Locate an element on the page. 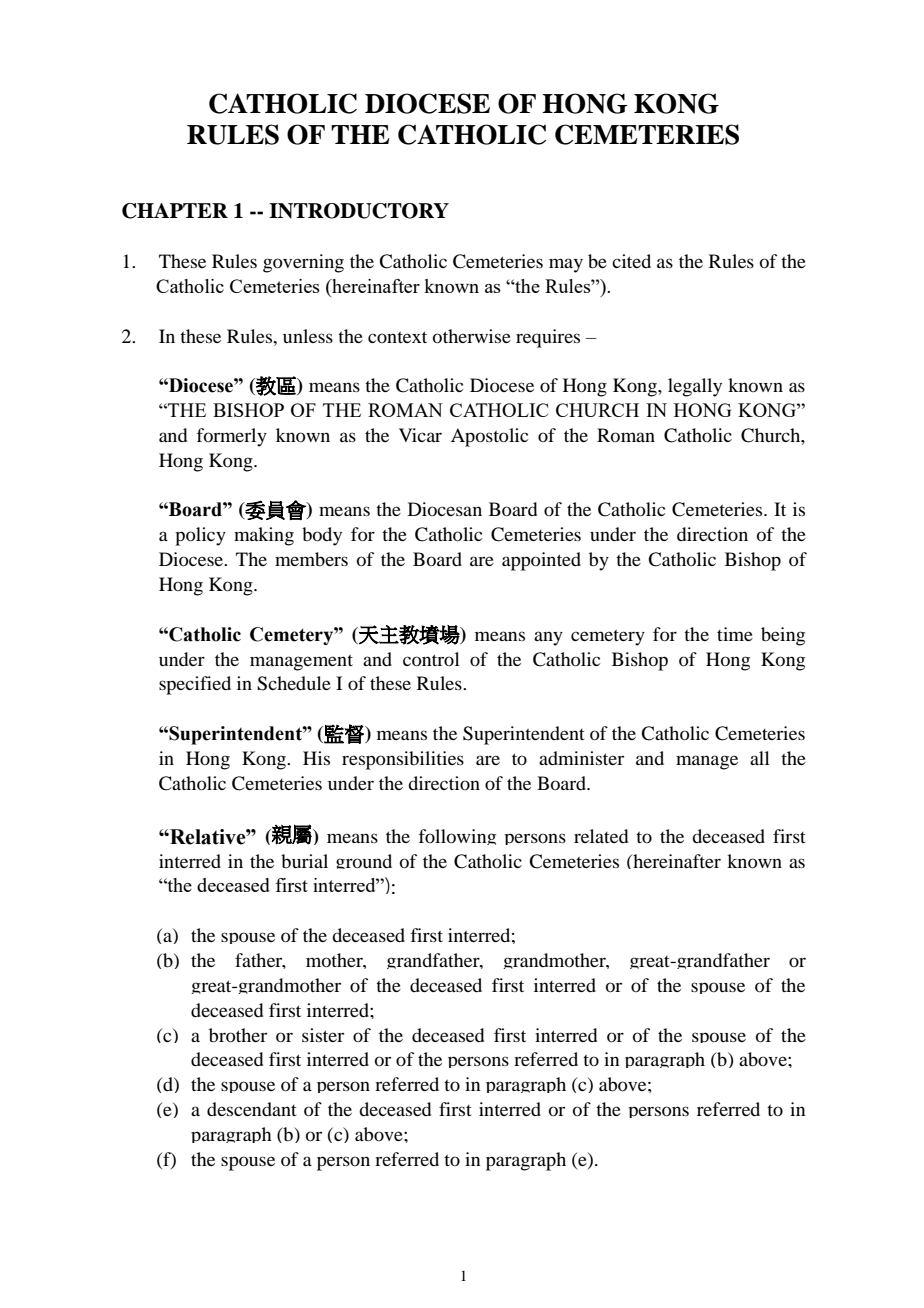 Image resolution: width=924 pixels, height=1308 pixels. appointed is located at coordinates (541, 561).
